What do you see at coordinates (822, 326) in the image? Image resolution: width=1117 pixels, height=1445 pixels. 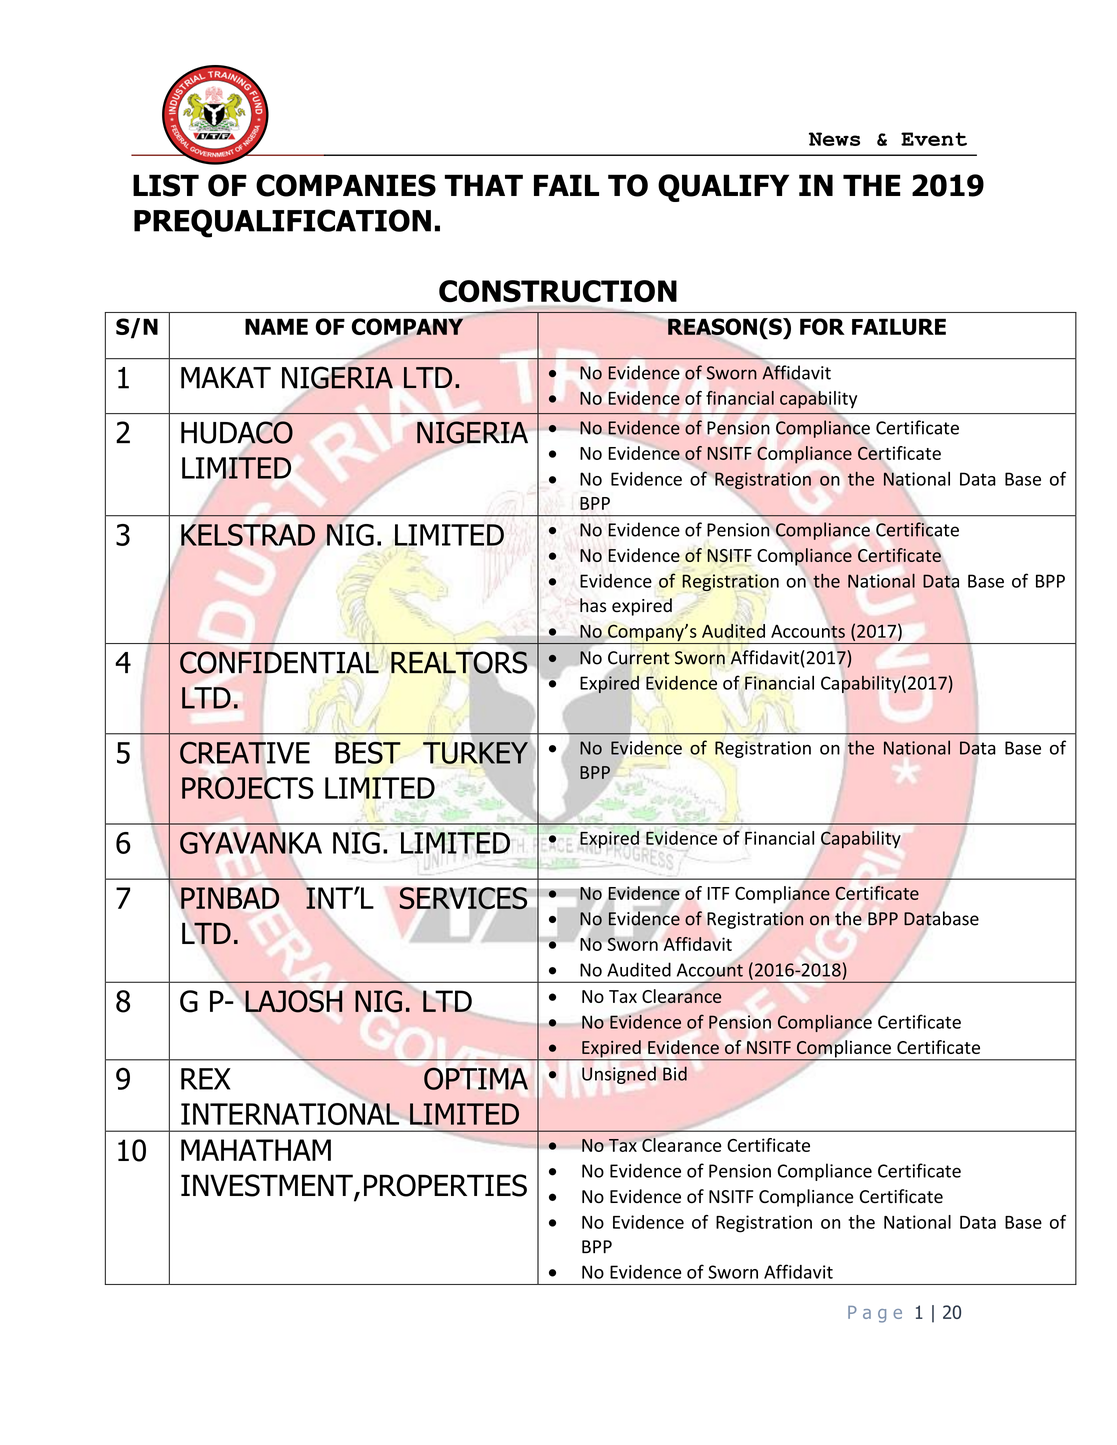 I see `FOR` at bounding box center [822, 326].
